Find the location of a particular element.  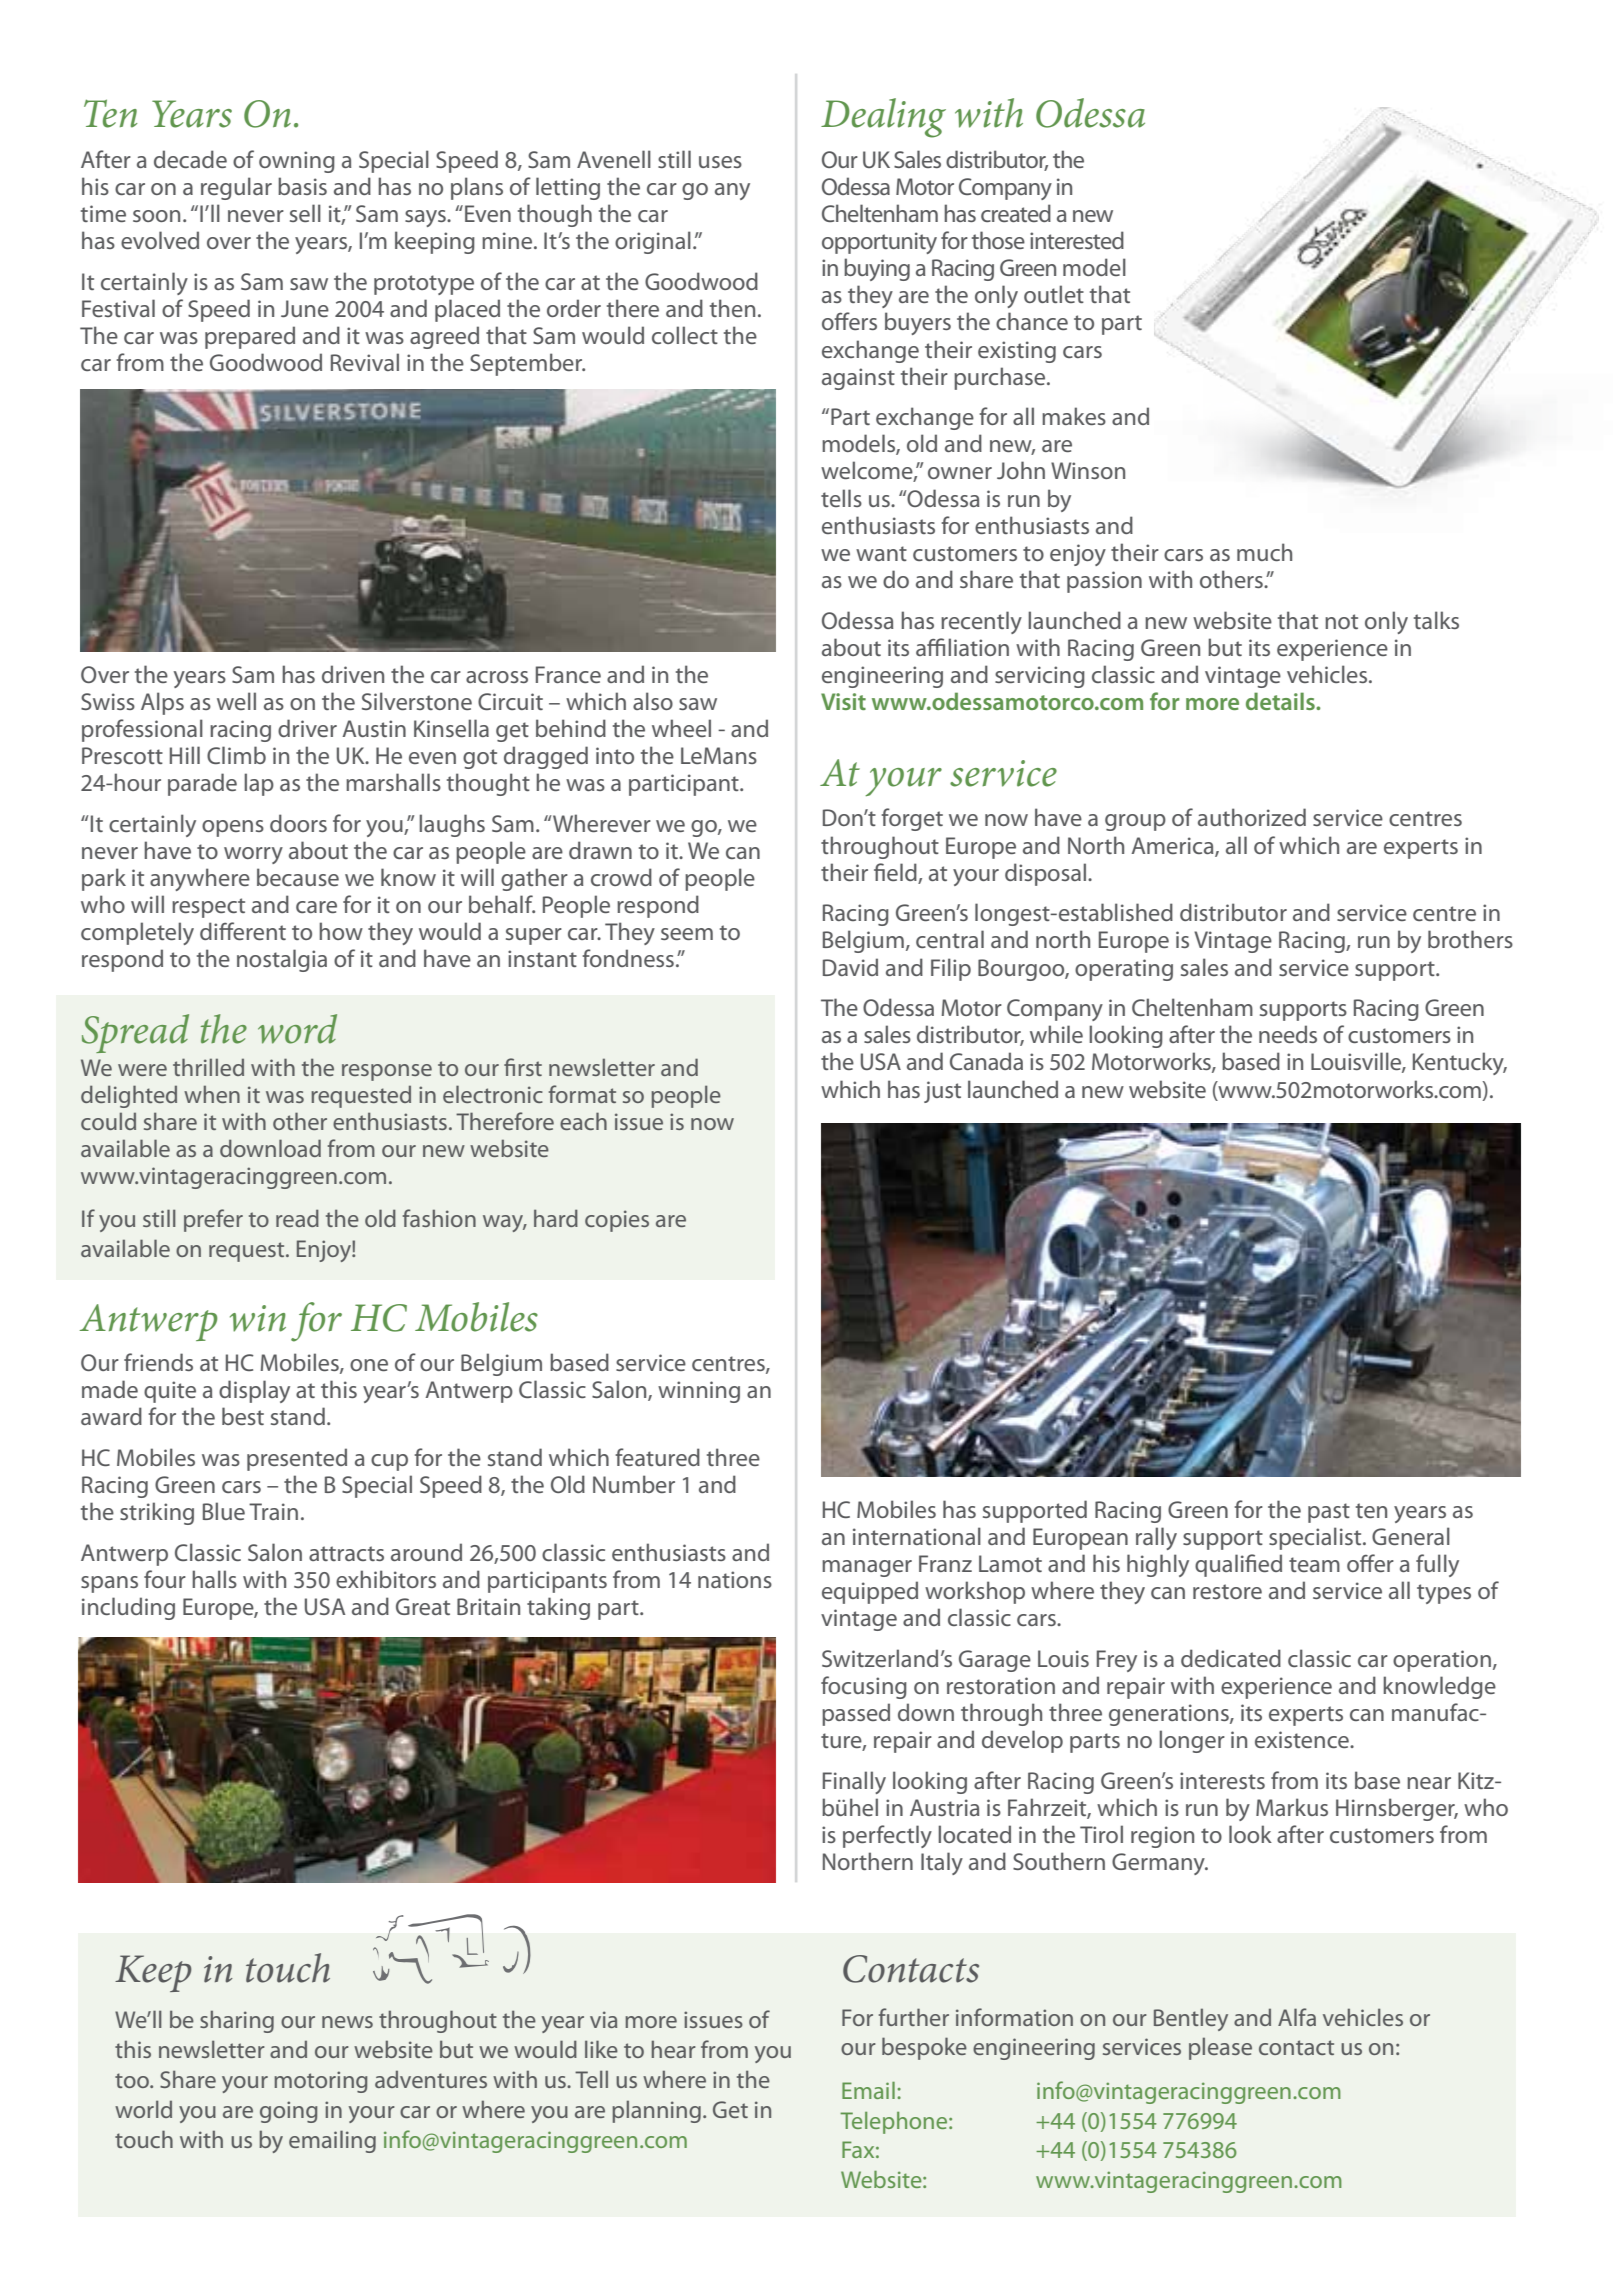

sharing is located at coordinates (237, 2021).
